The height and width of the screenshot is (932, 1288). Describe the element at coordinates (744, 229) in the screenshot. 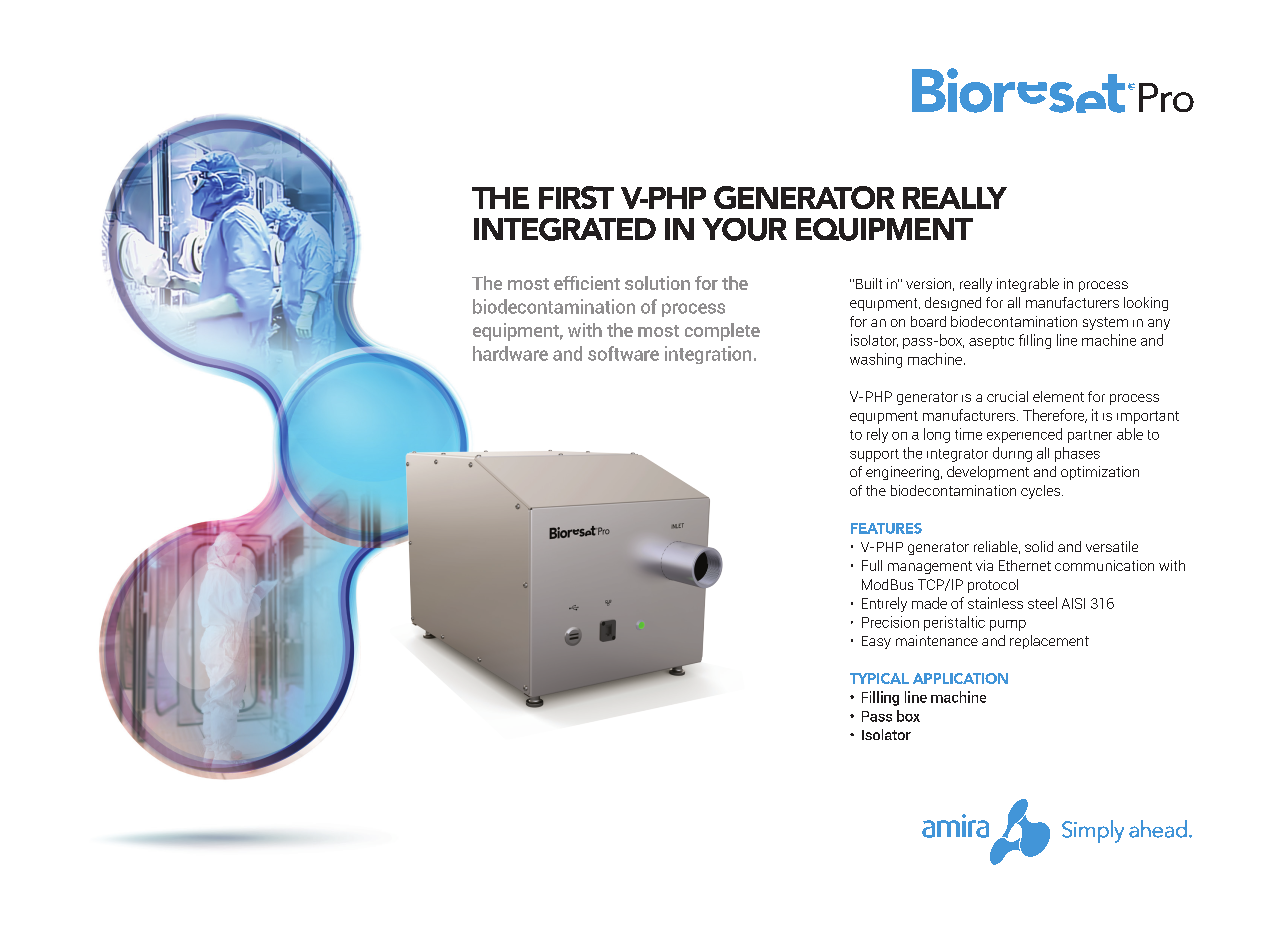

I see `YOUR` at that location.
